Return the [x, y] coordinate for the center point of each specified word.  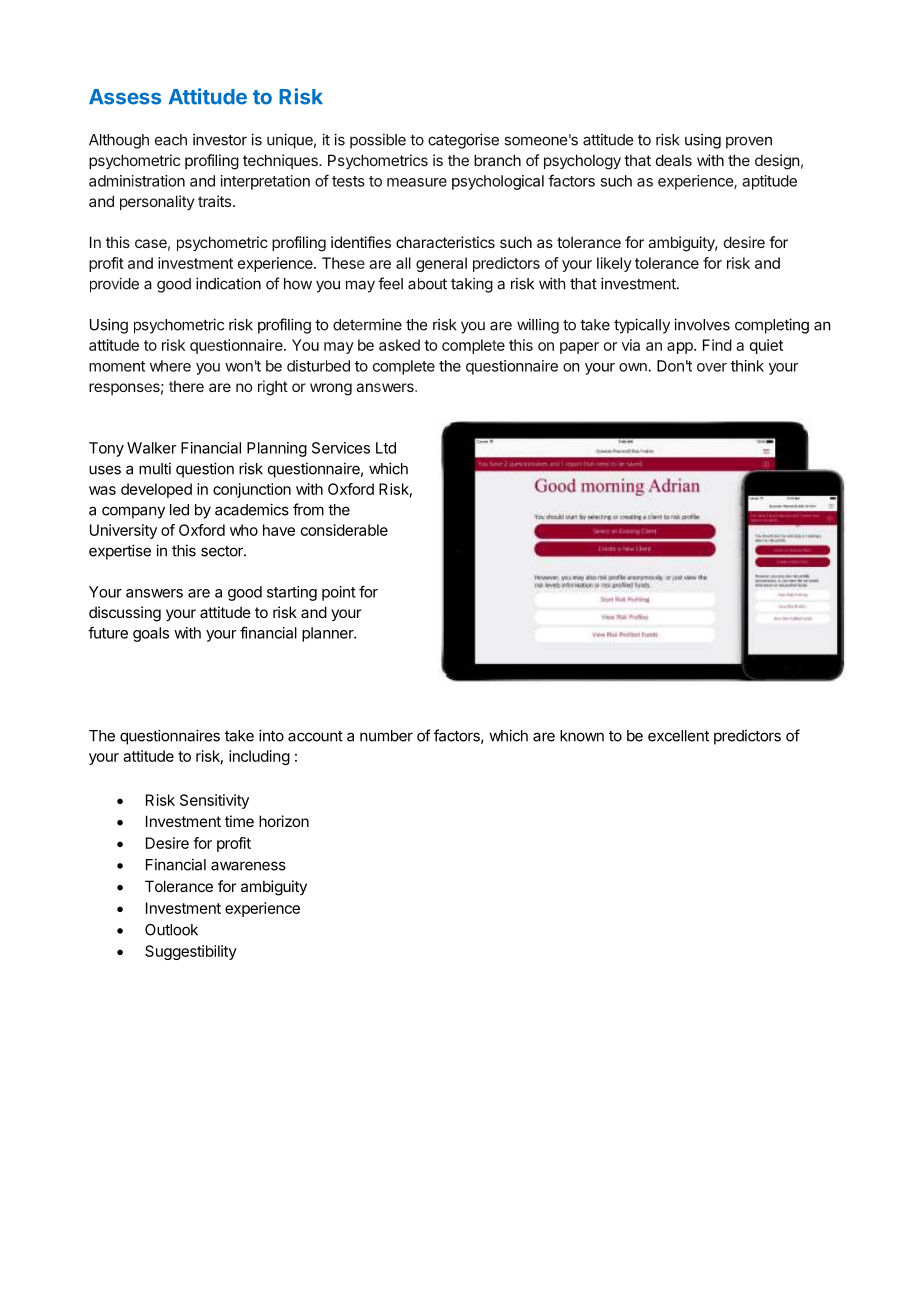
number [386, 736]
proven [749, 142]
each [171, 140]
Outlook [171, 930]
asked [399, 345]
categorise [463, 141]
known [582, 736]
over [712, 367]
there [186, 386]
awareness [248, 866]
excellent [678, 736]
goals [151, 634]
